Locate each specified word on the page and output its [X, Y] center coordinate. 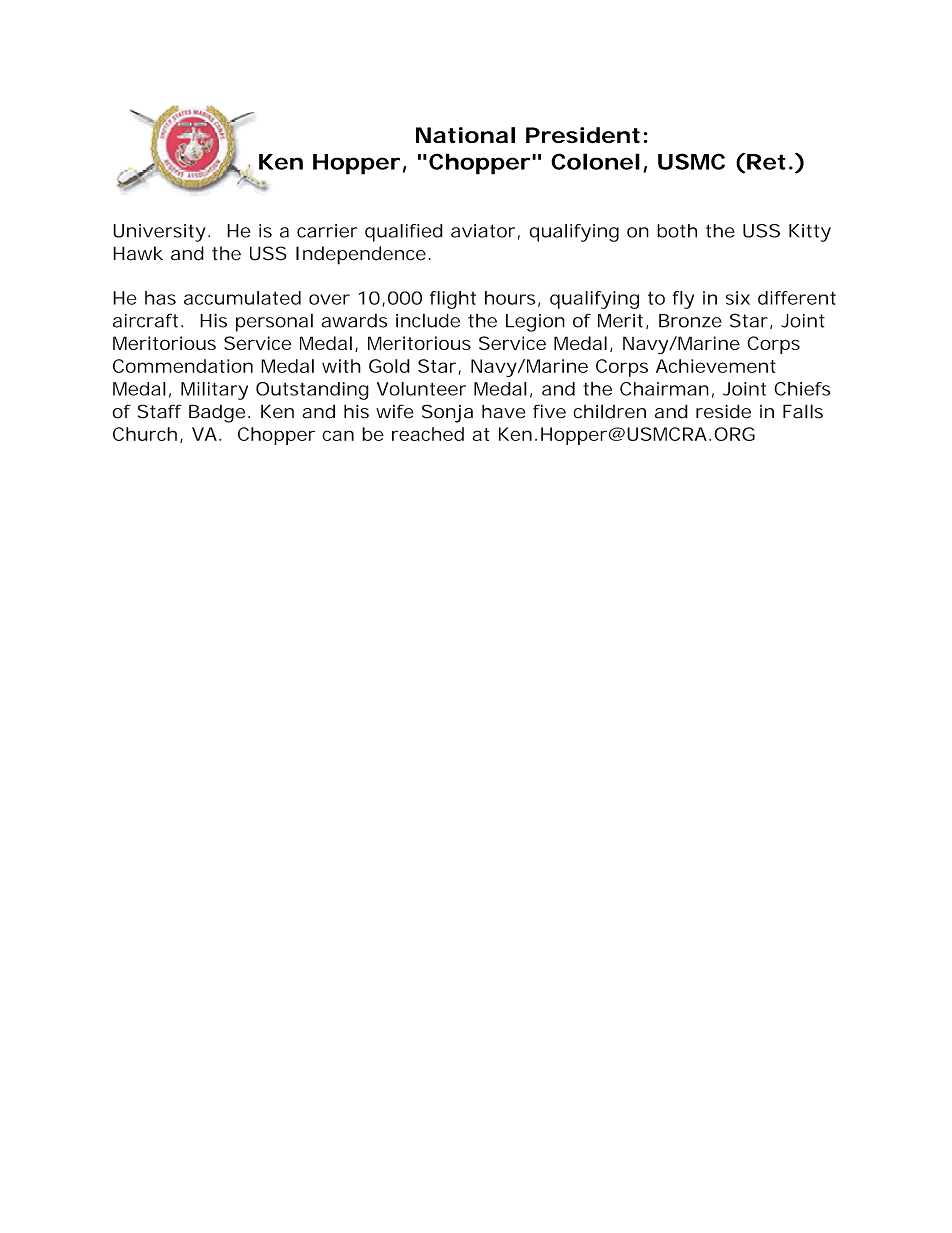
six [738, 298]
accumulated [242, 298]
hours [510, 298]
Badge [217, 413]
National [465, 135]
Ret [766, 162]
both [677, 231]
